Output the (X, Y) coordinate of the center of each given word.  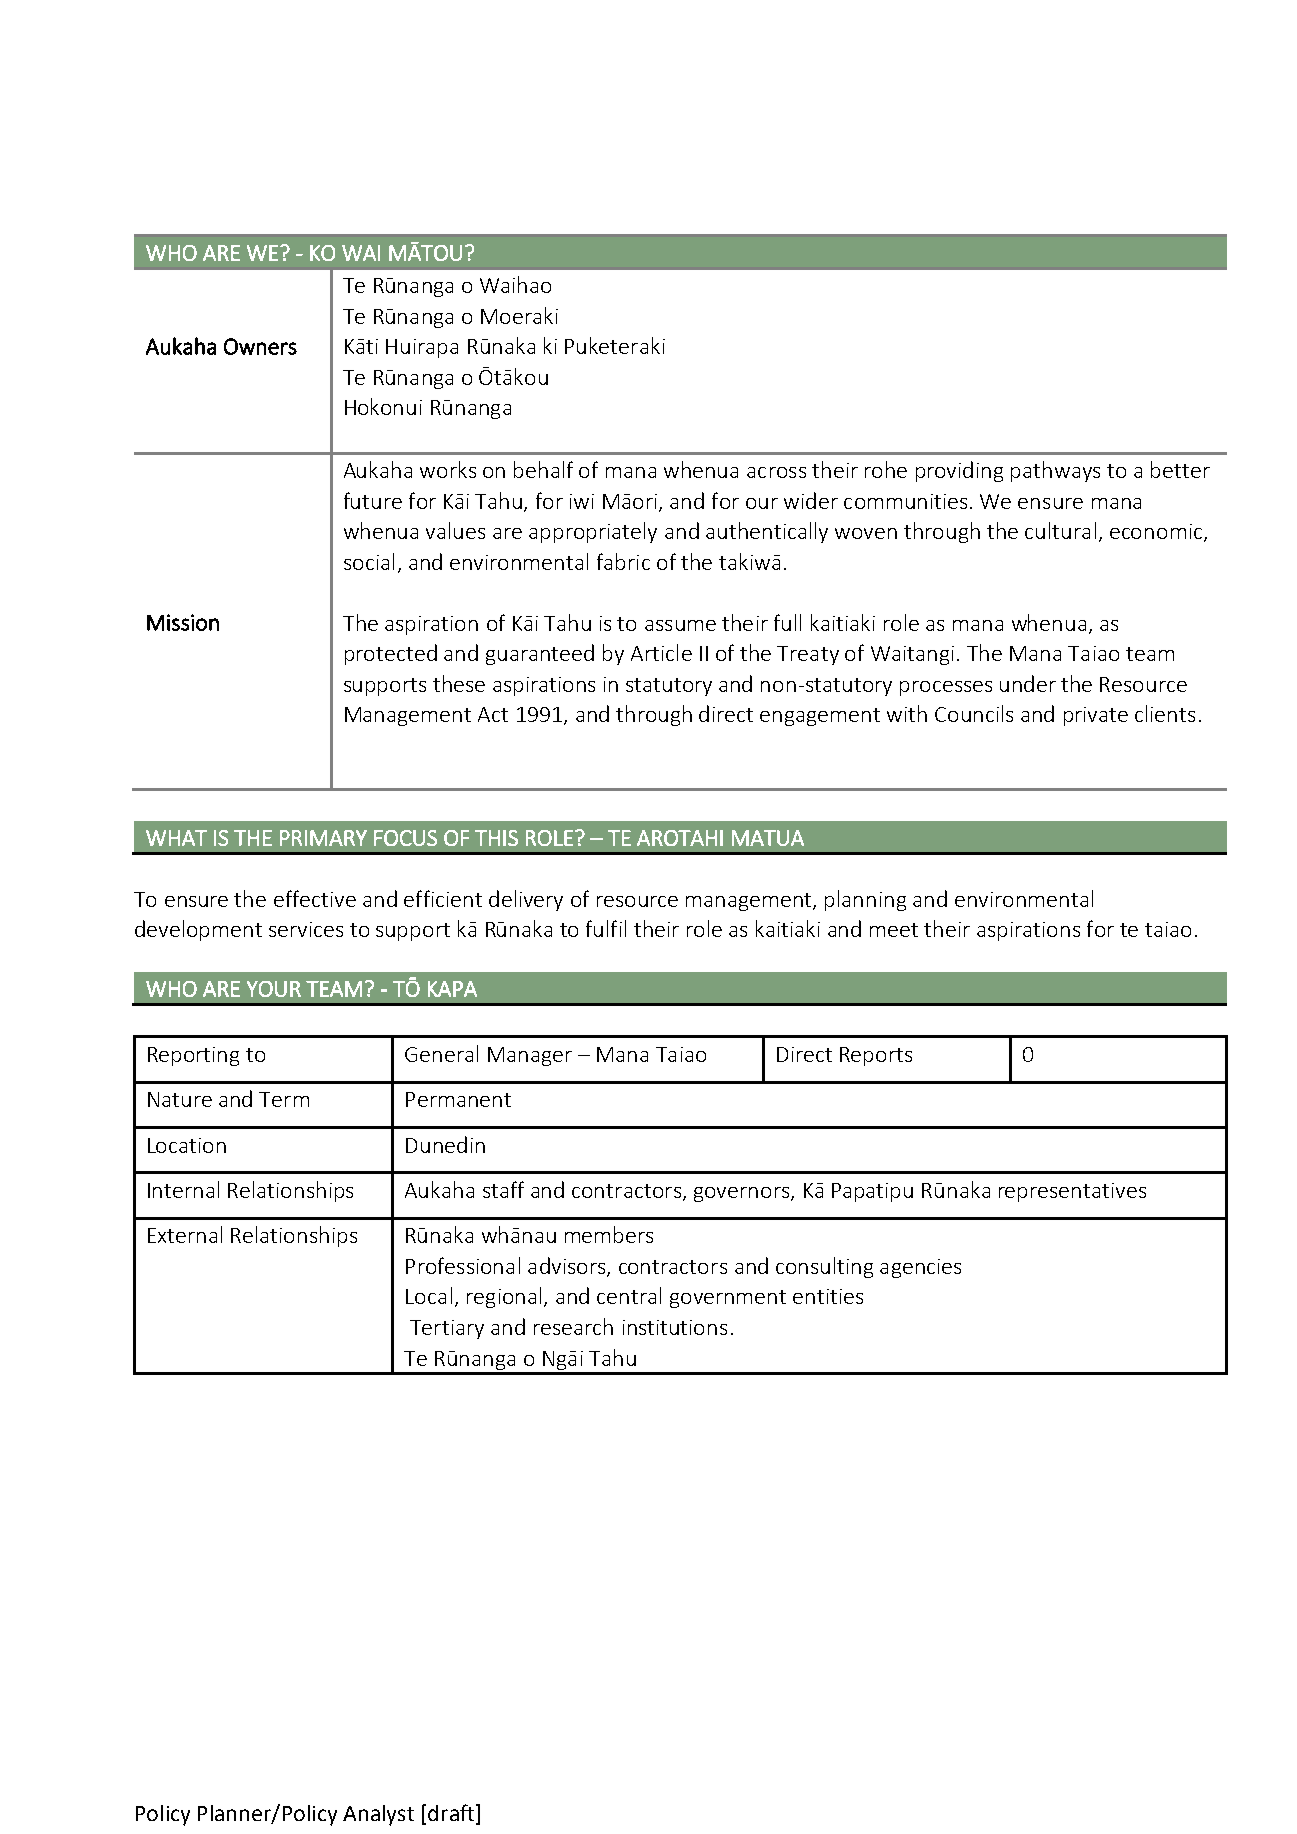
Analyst (378, 1815)
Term (284, 1099)
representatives (1072, 1192)
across (776, 472)
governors (743, 1194)
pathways (1055, 471)
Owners (260, 346)
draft (452, 1812)
